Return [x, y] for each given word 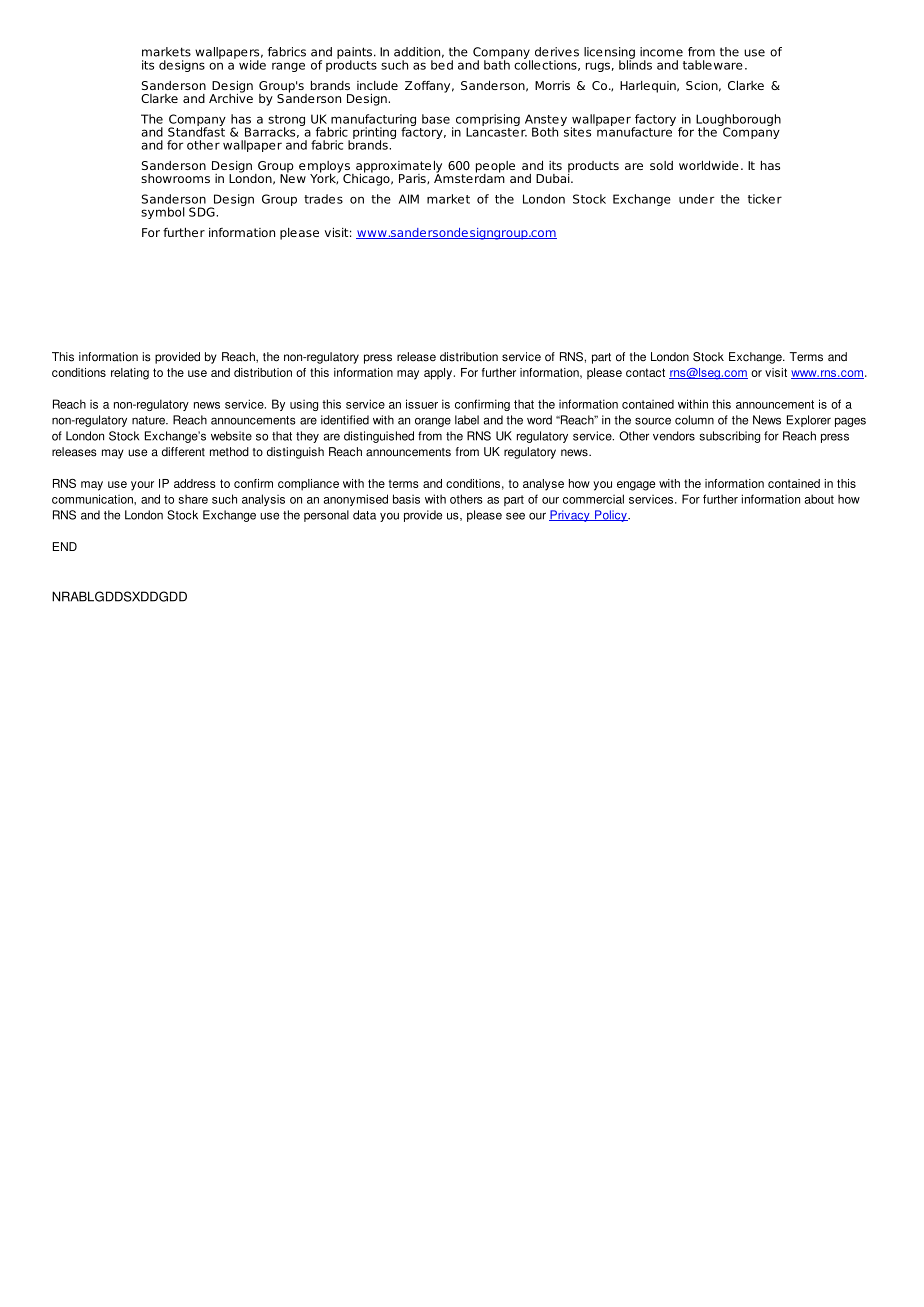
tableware [713, 65]
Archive [231, 97]
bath [497, 64]
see [515, 516]
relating [130, 374]
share [193, 499]
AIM [409, 199]
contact [645, 372]
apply [438, 374]
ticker [765, 199]
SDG [203, 212]
